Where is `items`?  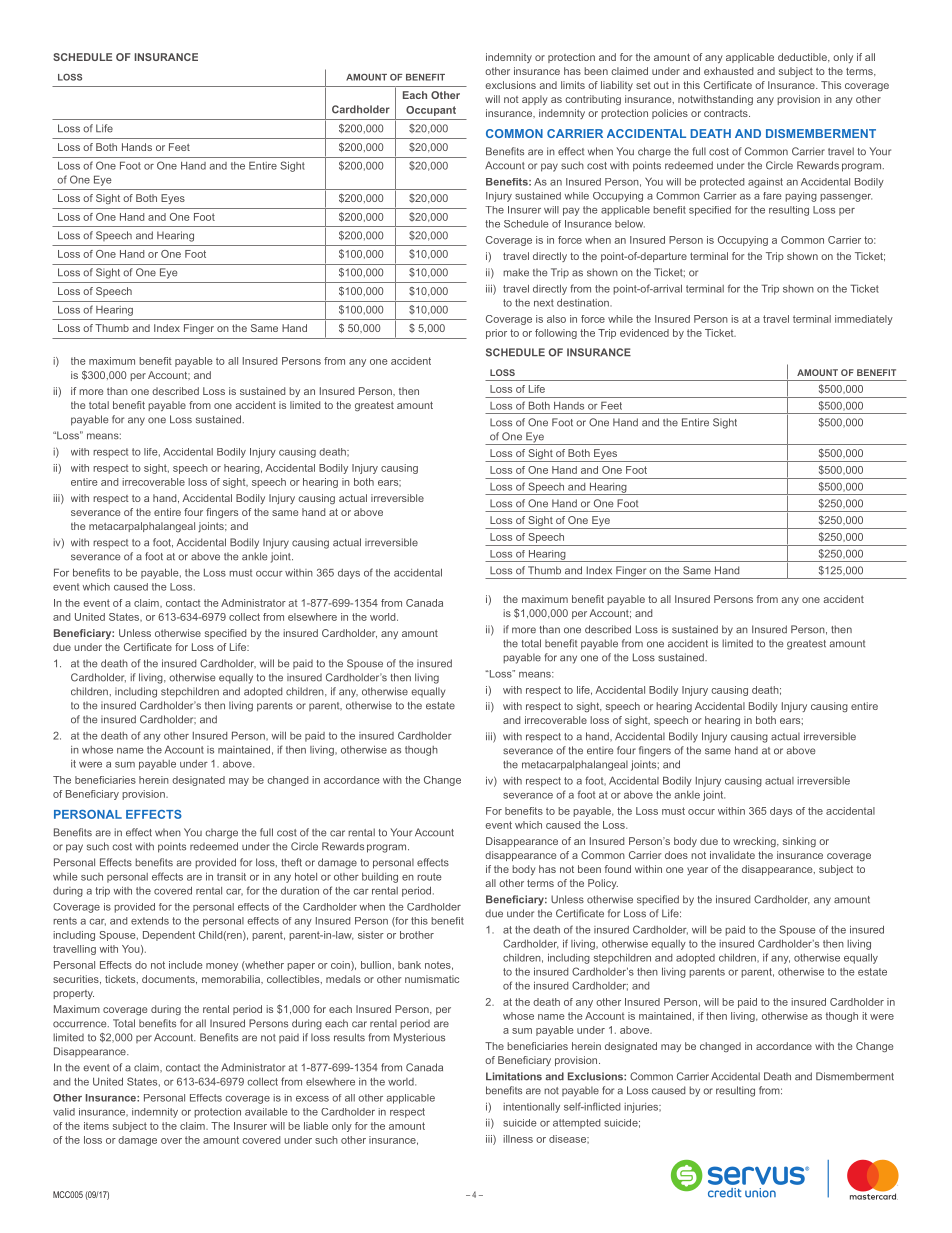 items is located at coordinates (96, 1126).
